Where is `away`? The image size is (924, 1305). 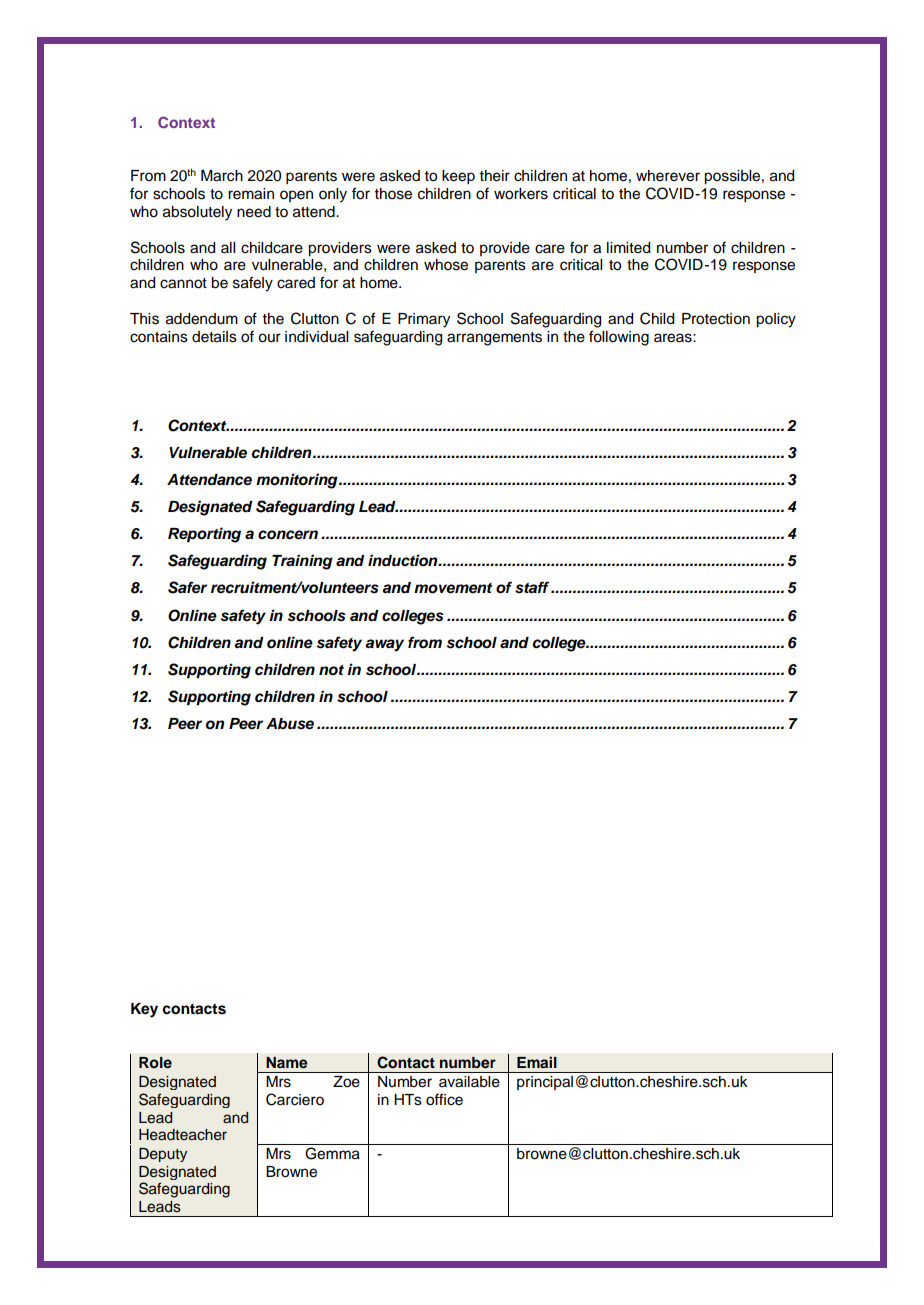
away is located at coordinates (384, 645).
